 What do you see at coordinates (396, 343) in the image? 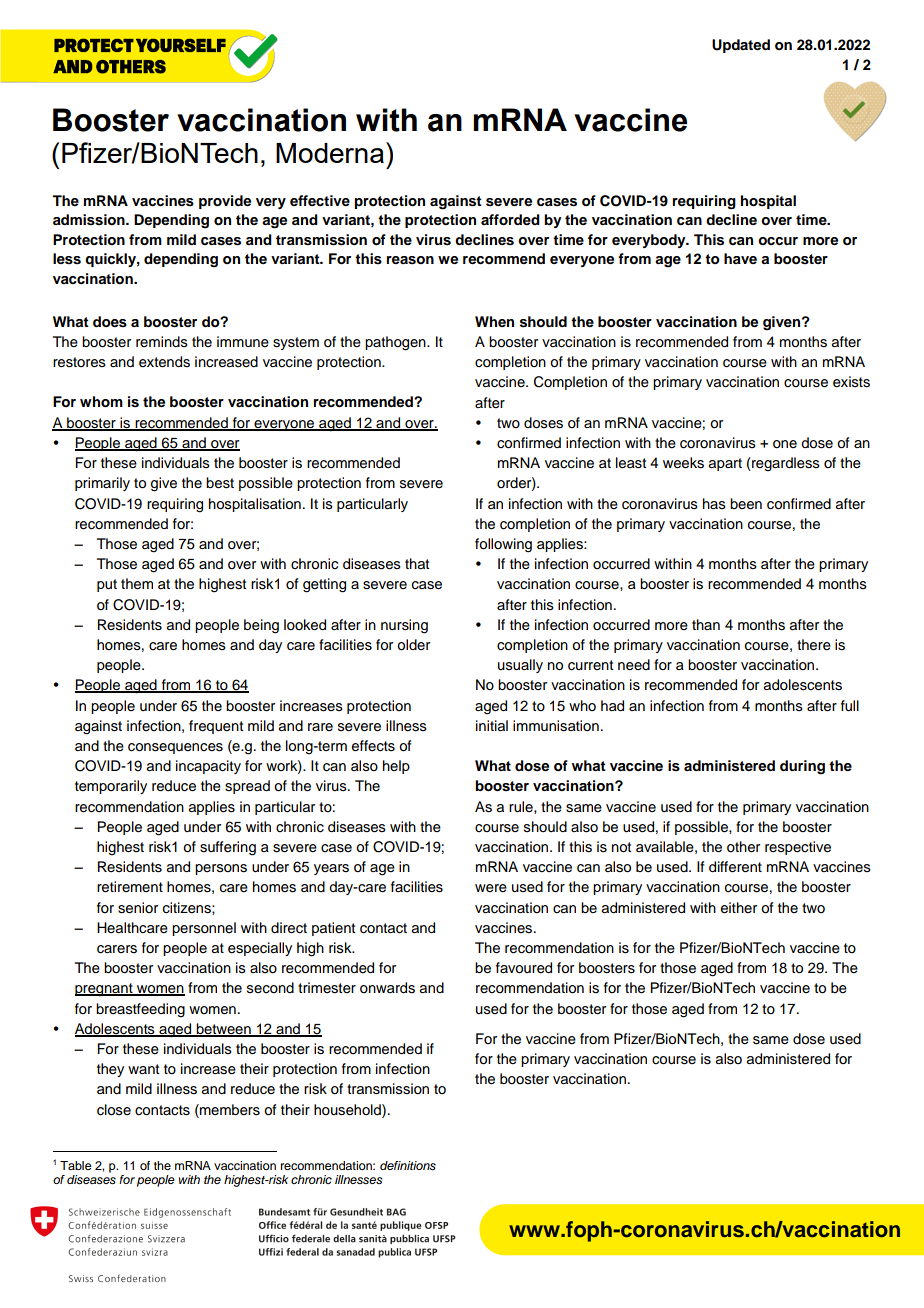
I see `pathogen` at bounding box center [396, 343].
